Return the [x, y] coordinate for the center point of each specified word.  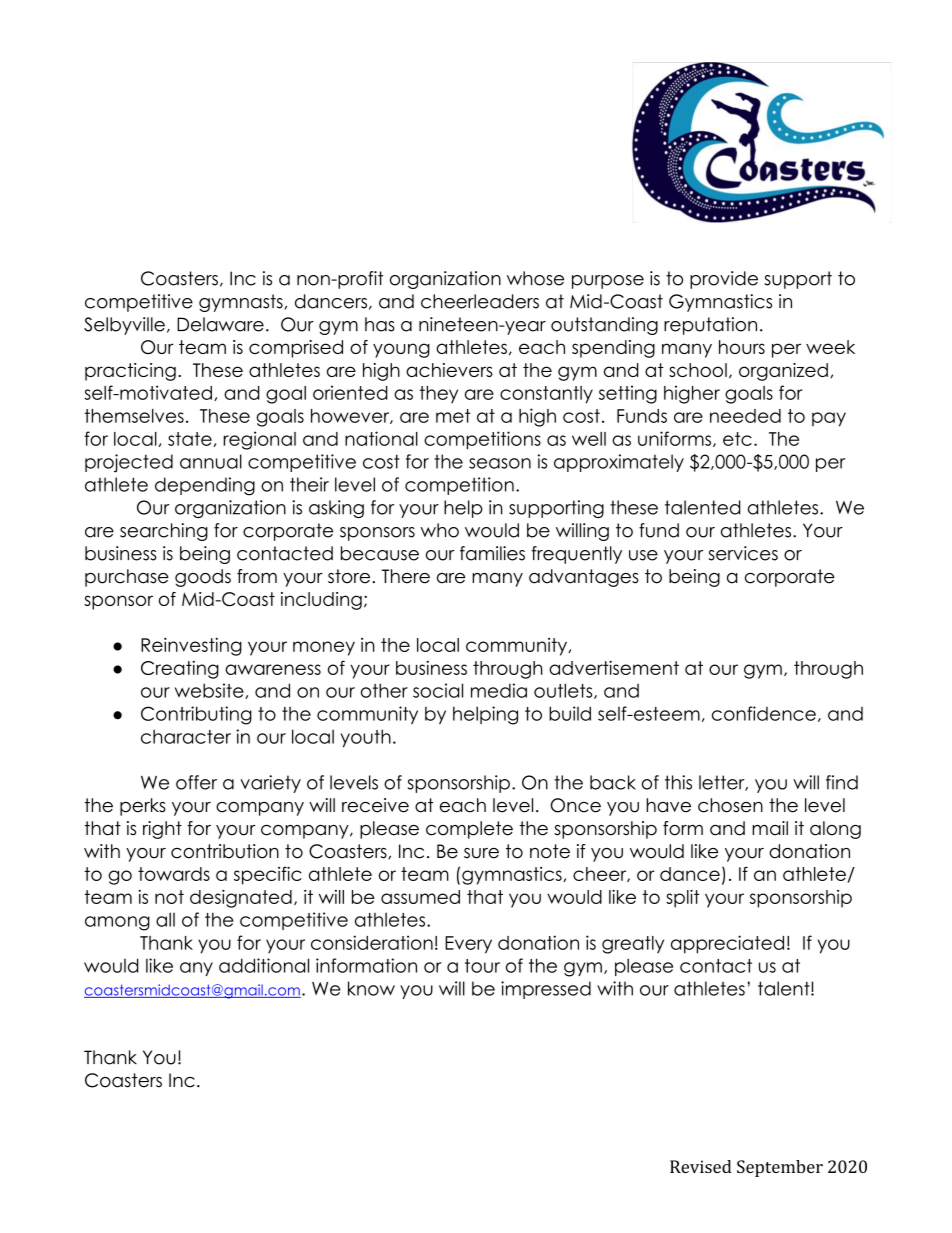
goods [203, 578]
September [780, 1168]
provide [724, 280]
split [683, 898]
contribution [225, 851]
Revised [700, 1166]
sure [481, 853]
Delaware [220, 324]
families [492, 553]
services [743, 553]
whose [535, 278]
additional [264, 965]
